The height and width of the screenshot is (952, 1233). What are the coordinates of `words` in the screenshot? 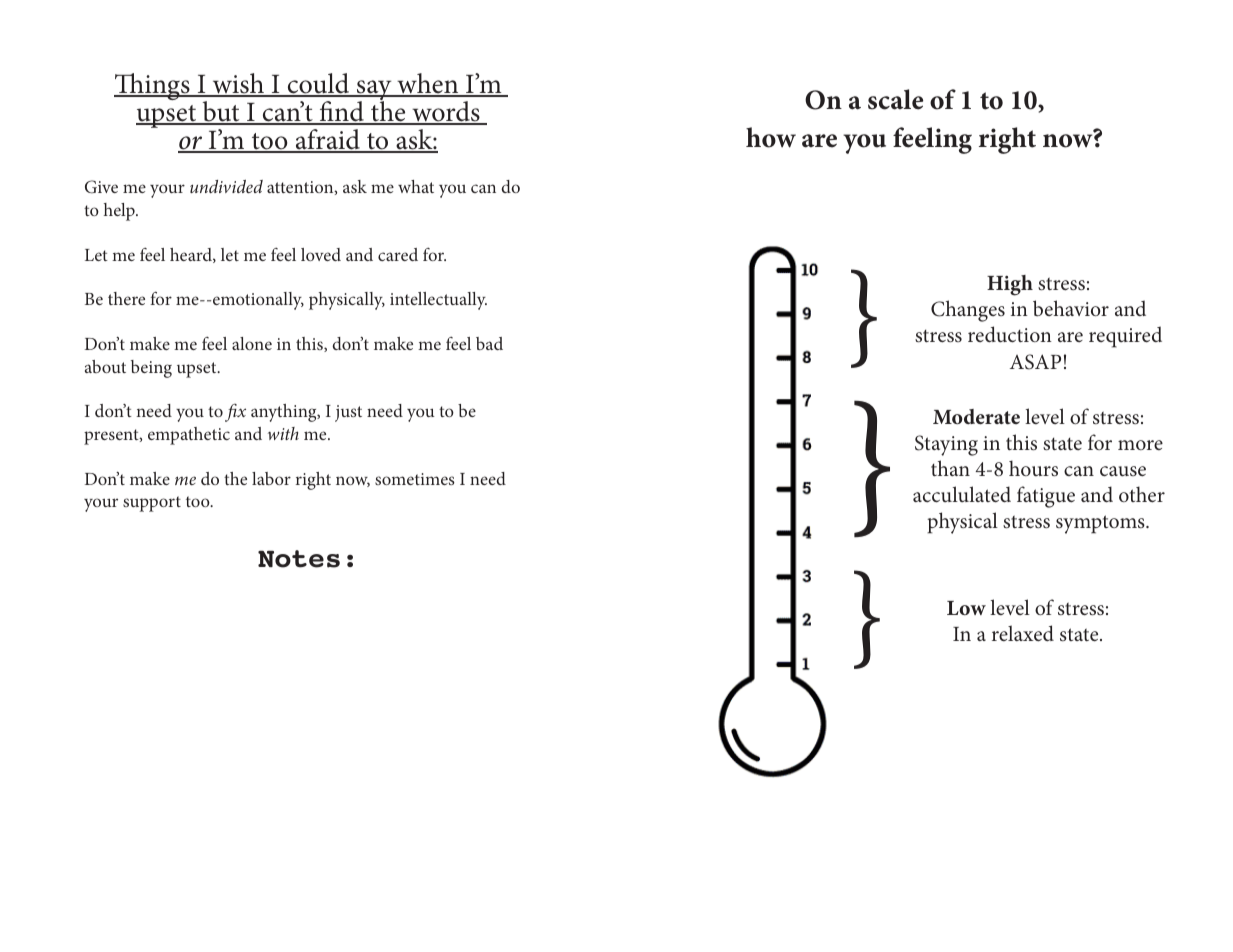 It's located at (446, 112).
